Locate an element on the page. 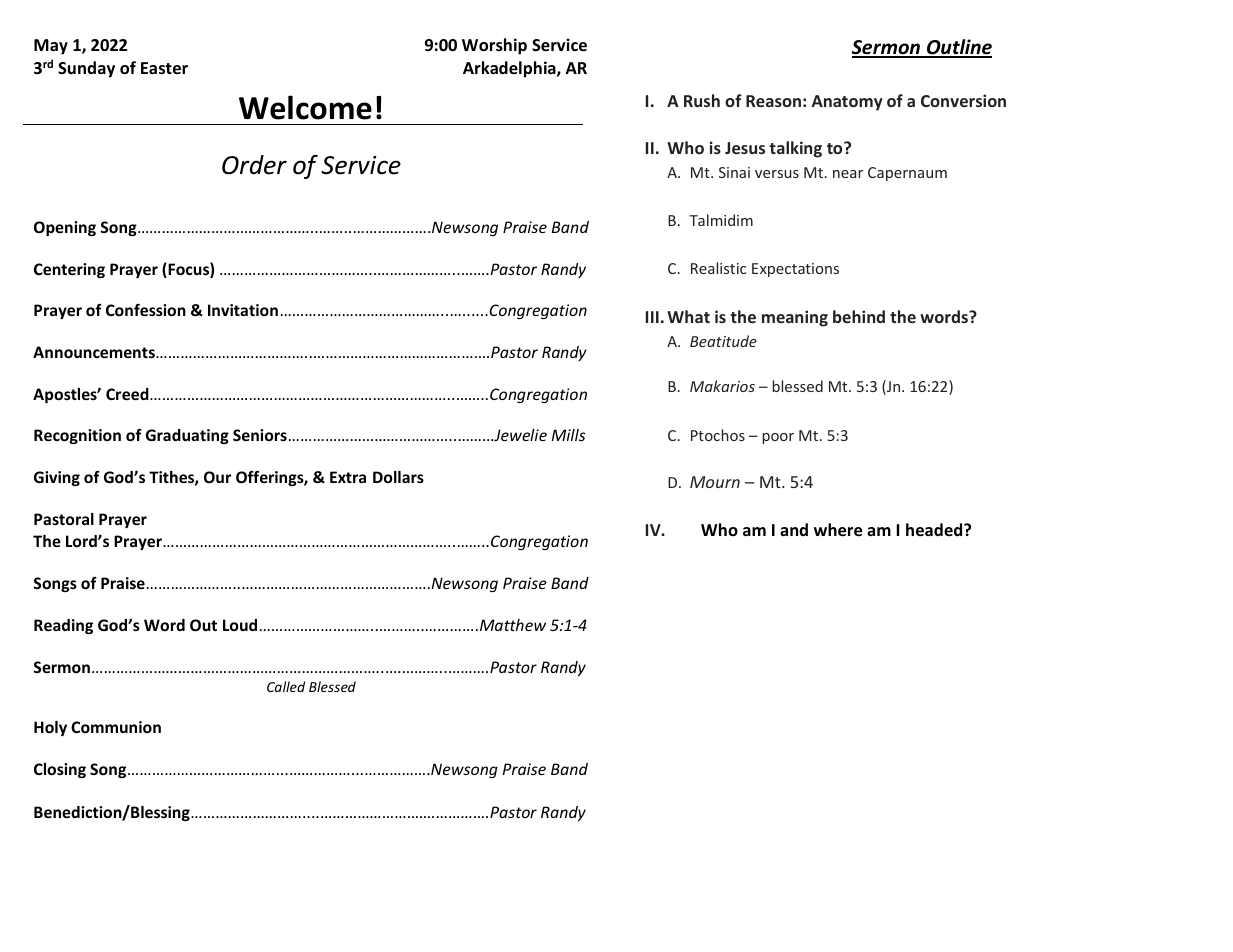 This page has width=1233, height=952. Worship is located at coordinates (494, 46).
